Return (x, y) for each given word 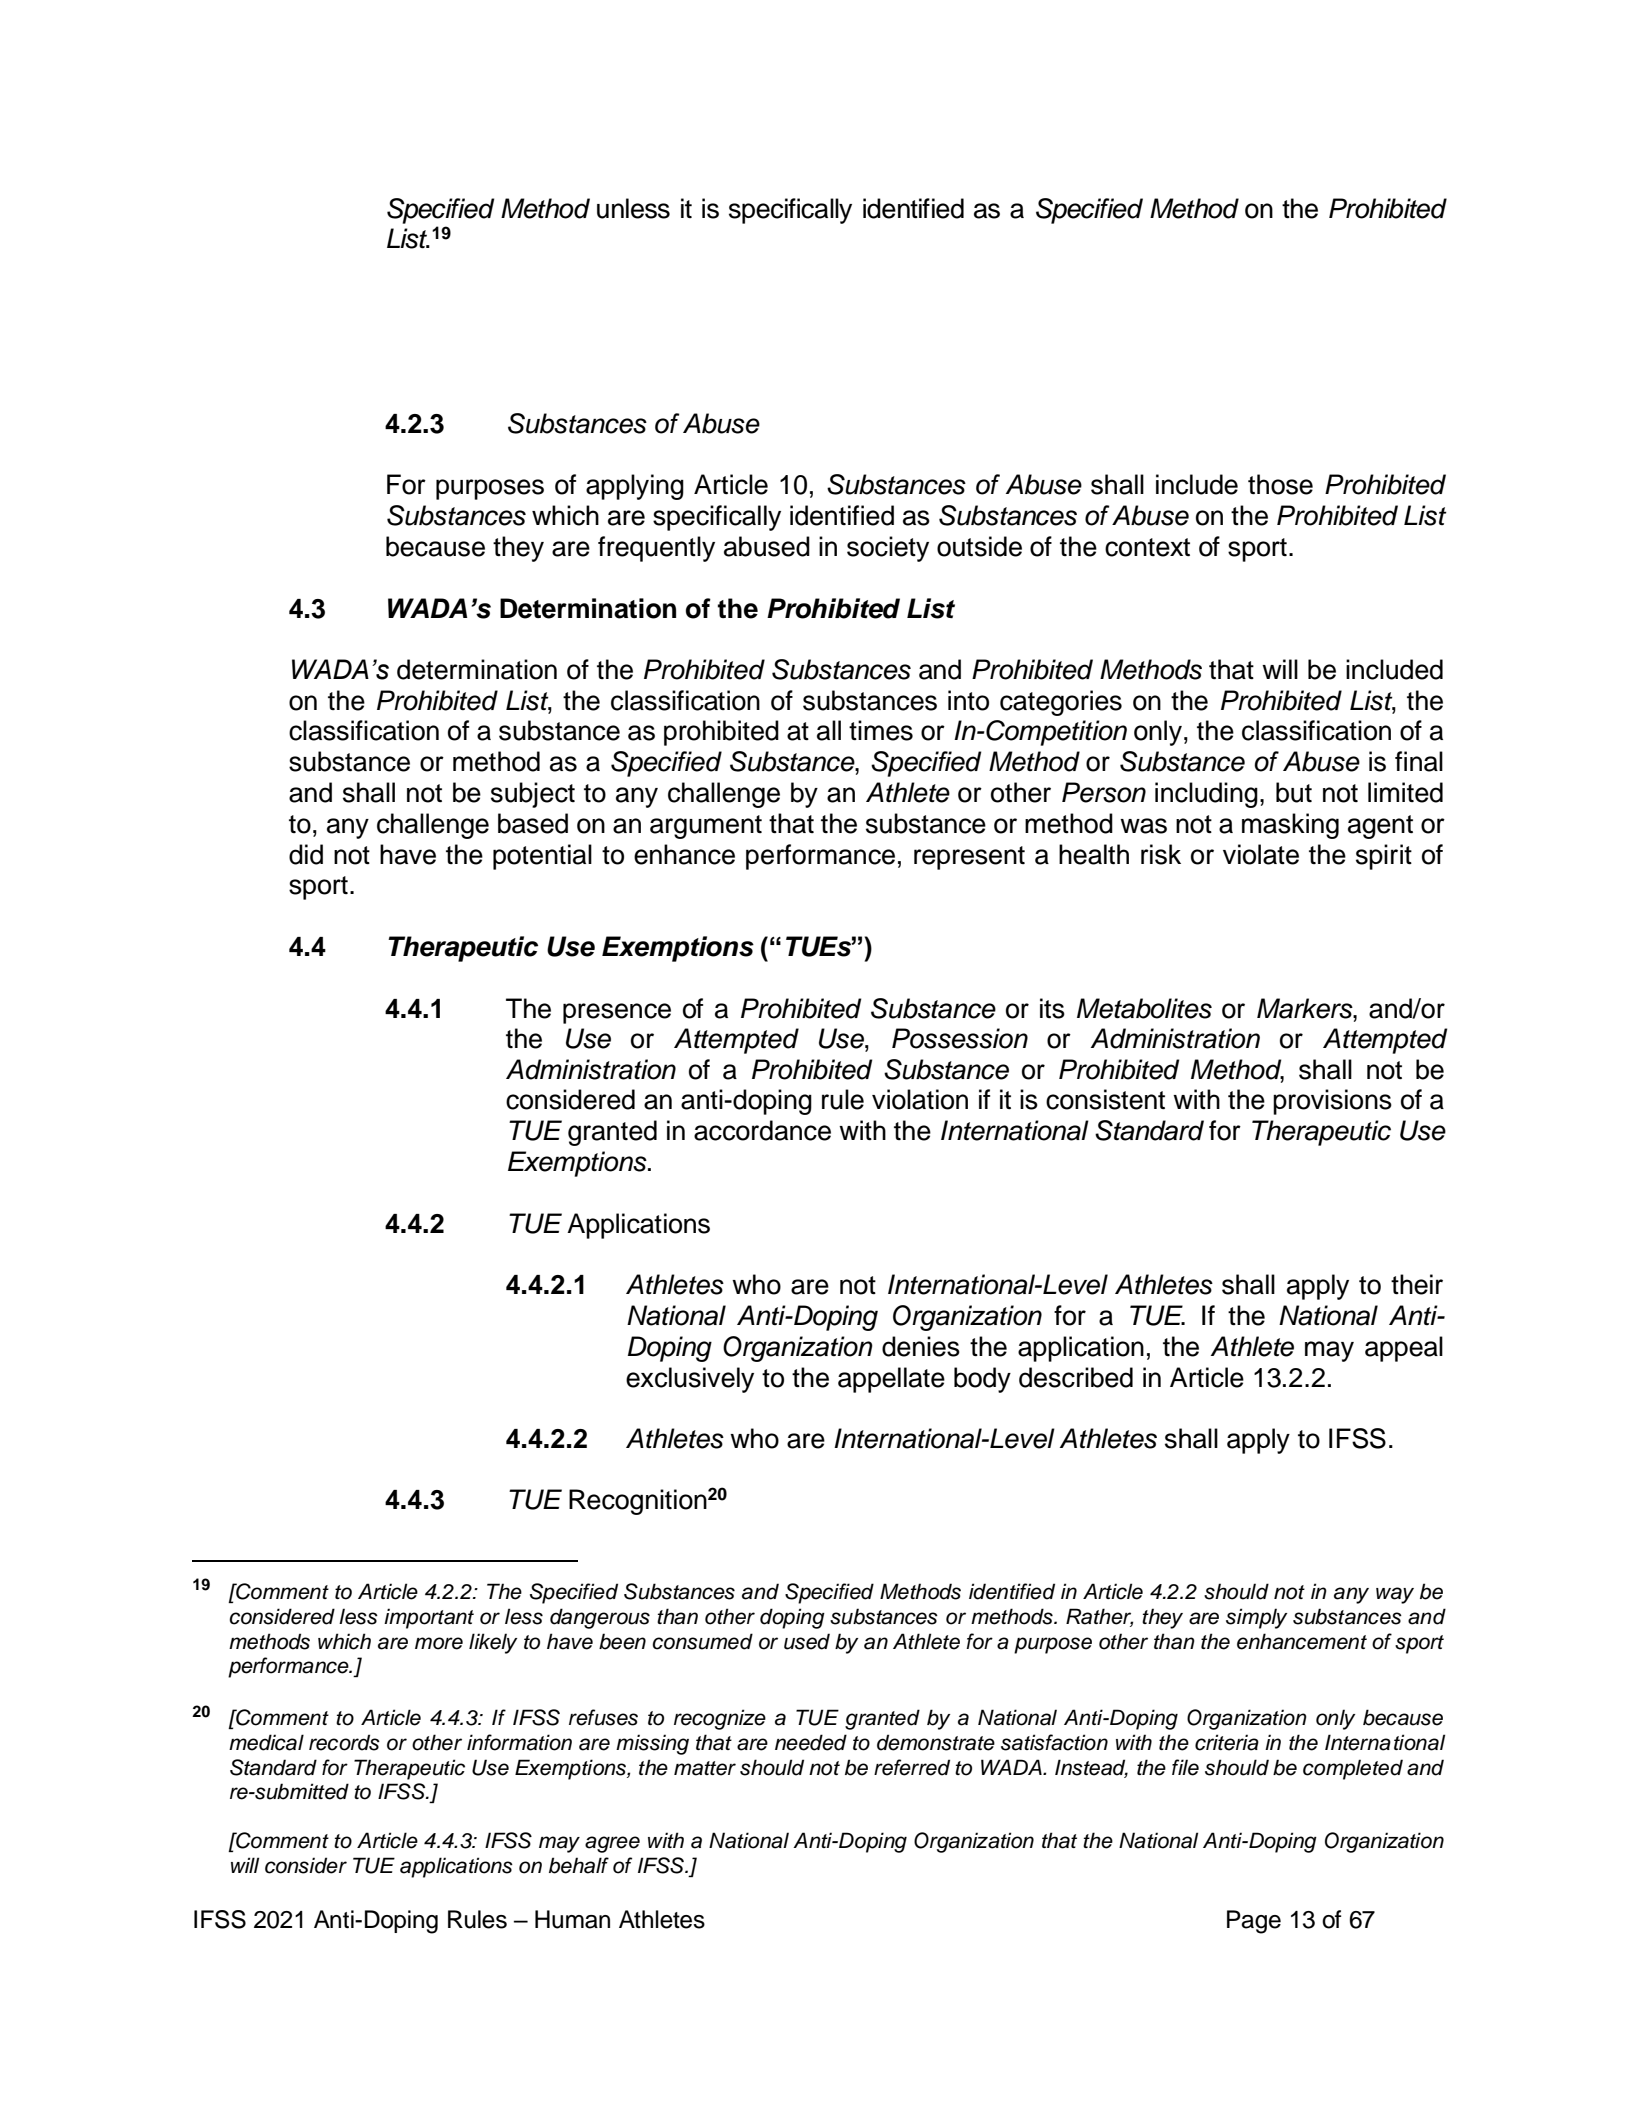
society (888, 549)
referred (912, 1767)
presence (617, 1013)
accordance (762, 1130)
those (1280, 484)
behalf (579, 1865)
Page (1254, 1922)
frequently (656, 549)
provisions (1332, 1102)
